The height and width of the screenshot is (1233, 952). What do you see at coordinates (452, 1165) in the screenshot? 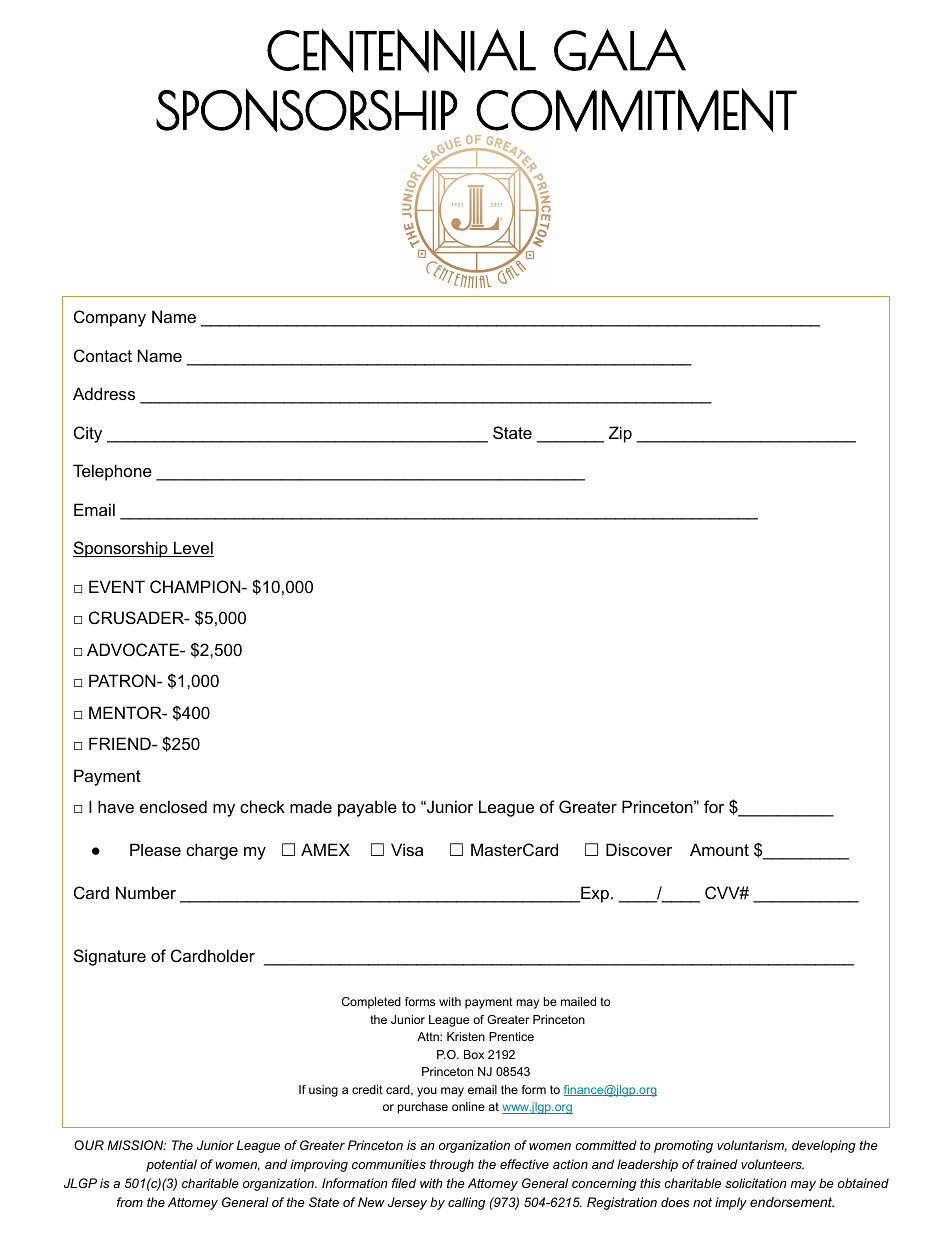
I see `through` at bounding box center [452, 1165].
